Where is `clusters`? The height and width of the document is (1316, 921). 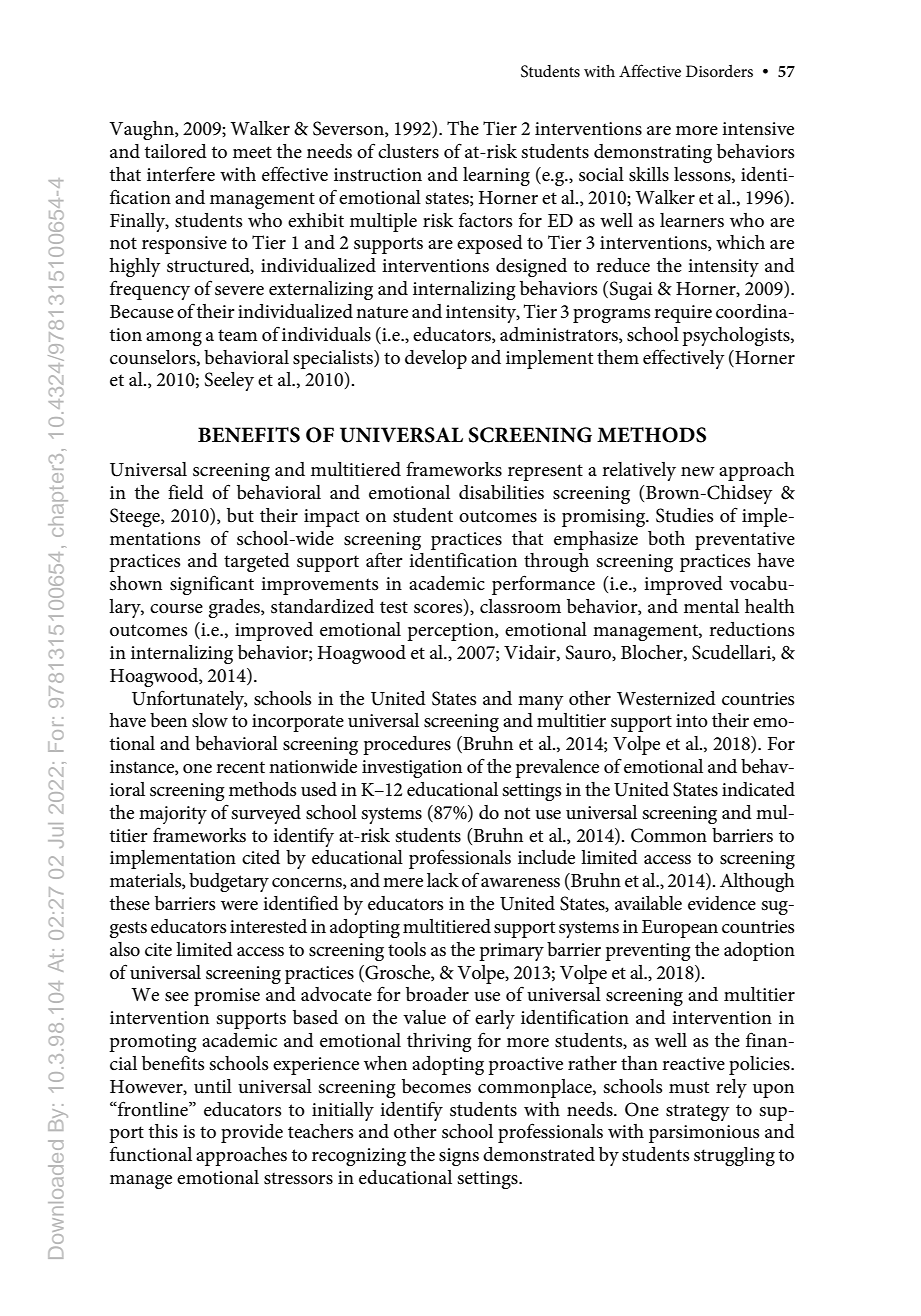
clusters is located at coordinates (408, 151).
